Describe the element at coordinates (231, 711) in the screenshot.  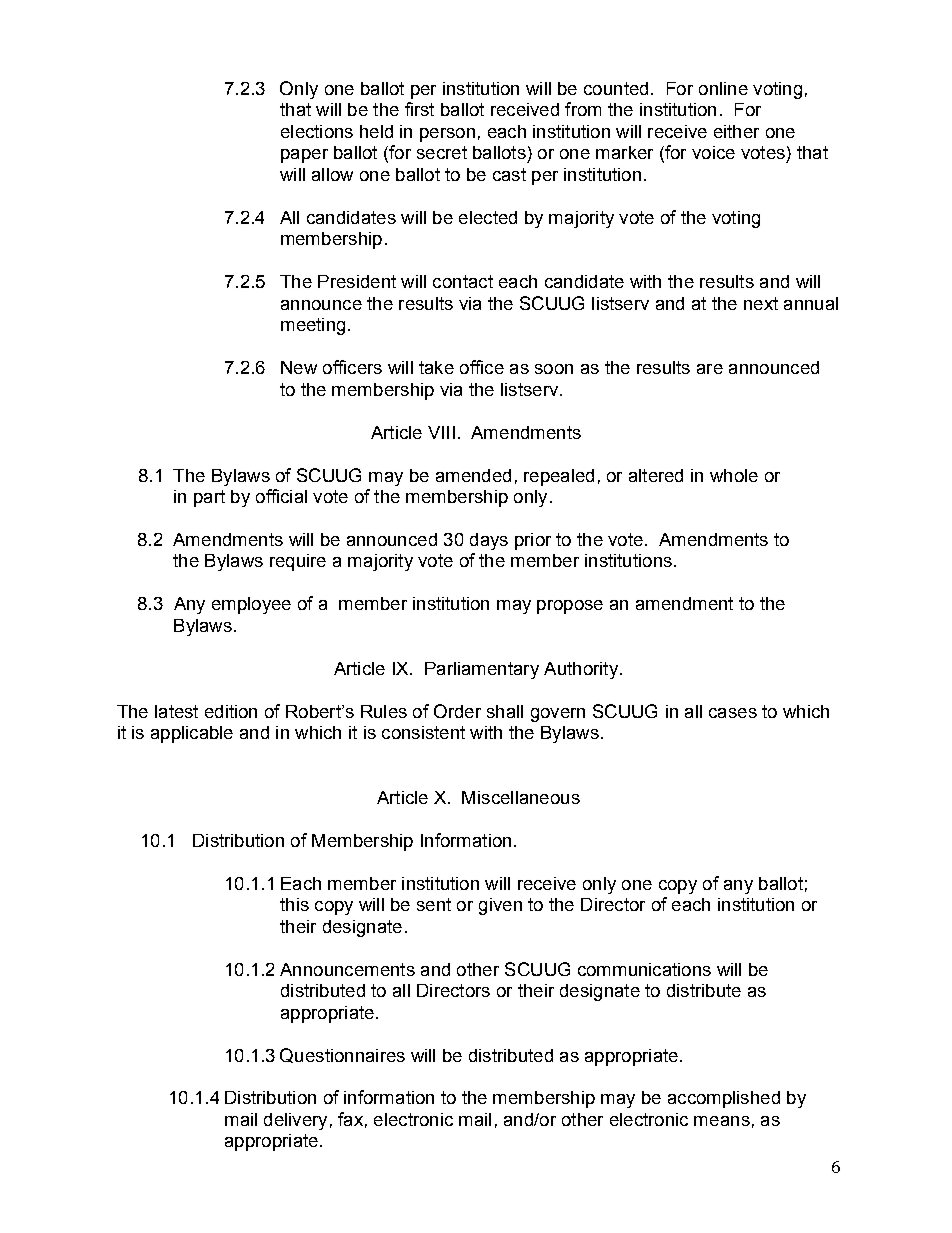
I see `edition` at that location.
